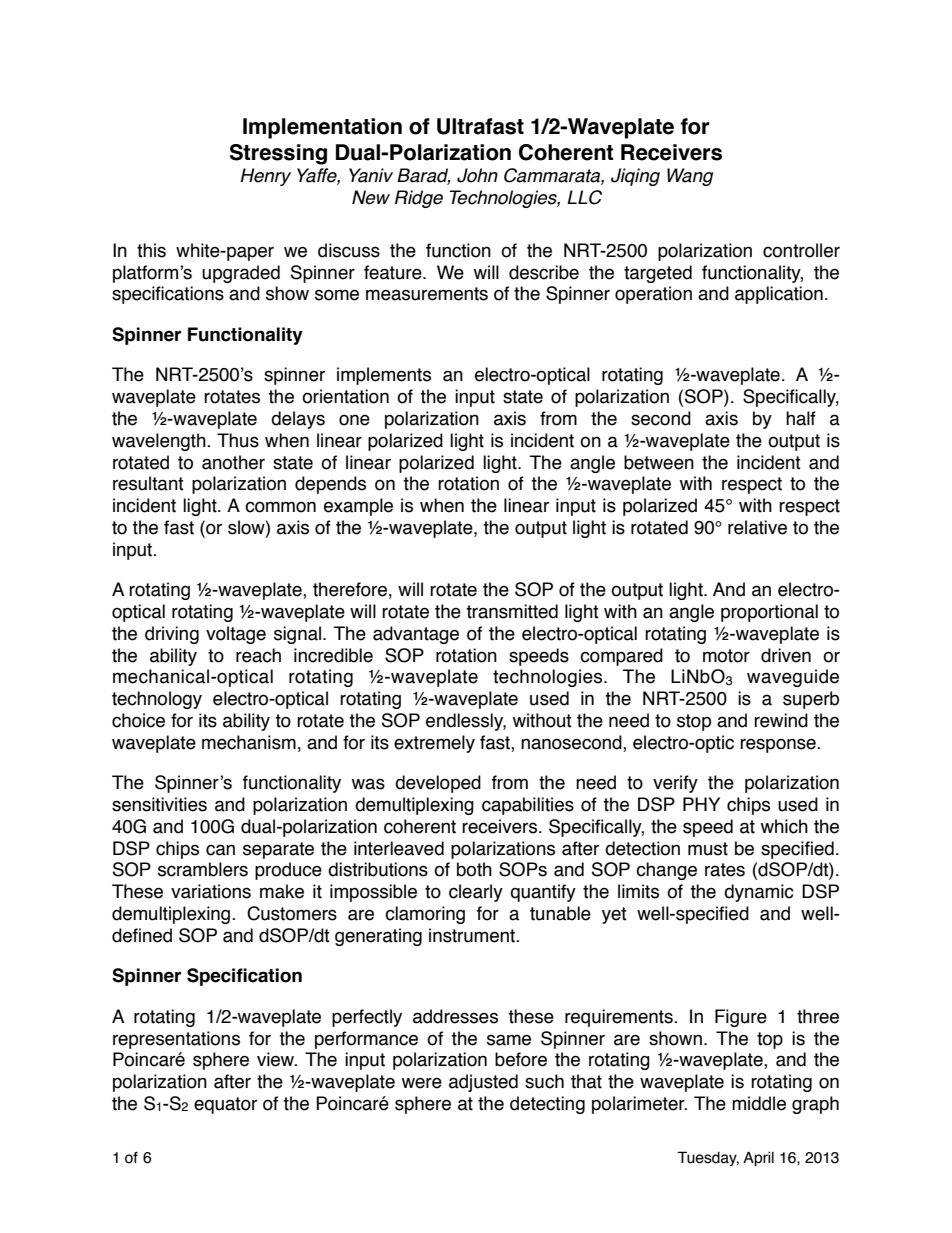 The width and height of the screenshot is (952, 1233). I want to click on John, so click(477, 175).
